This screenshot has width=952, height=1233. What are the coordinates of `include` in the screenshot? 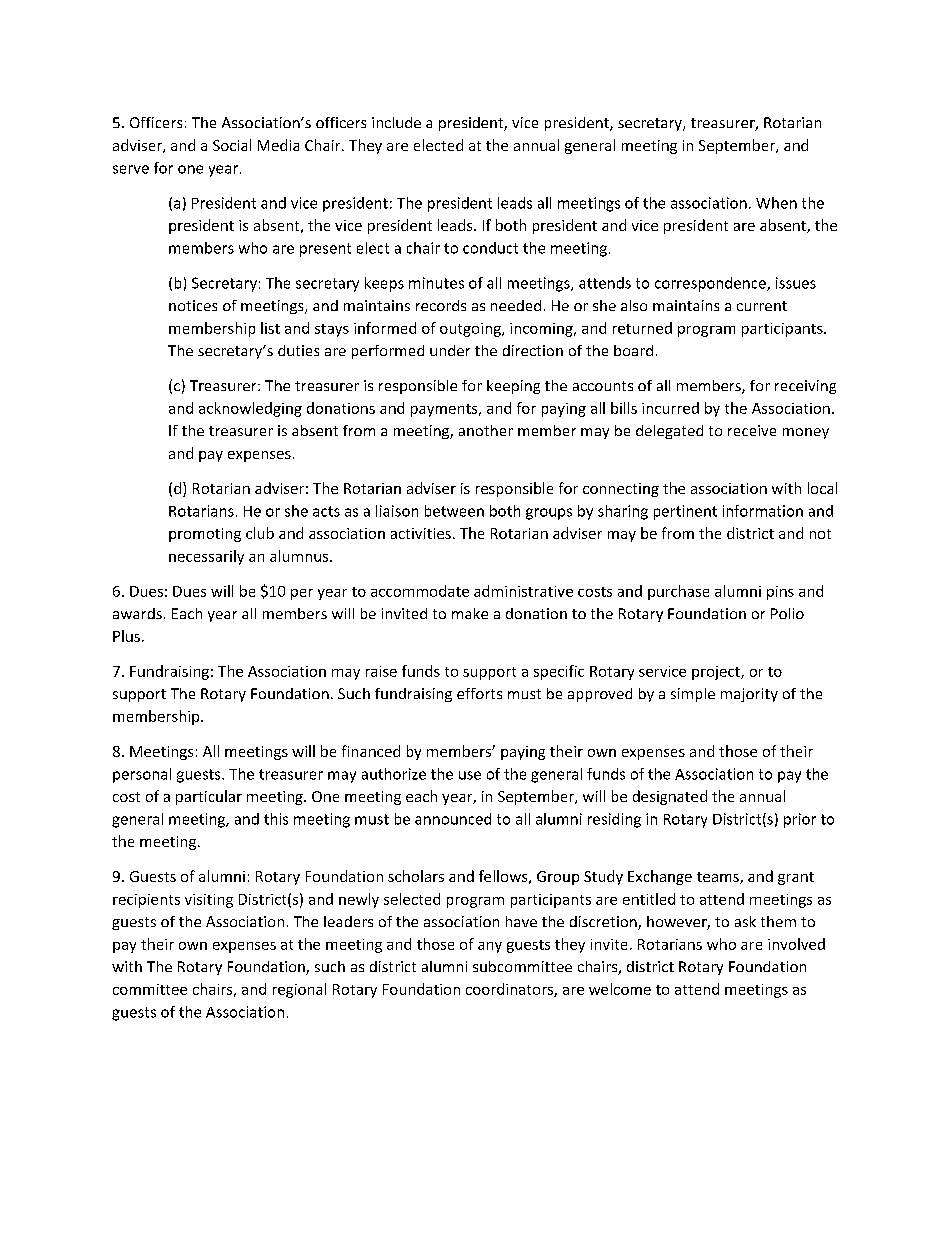 It's located at (396, 122).
